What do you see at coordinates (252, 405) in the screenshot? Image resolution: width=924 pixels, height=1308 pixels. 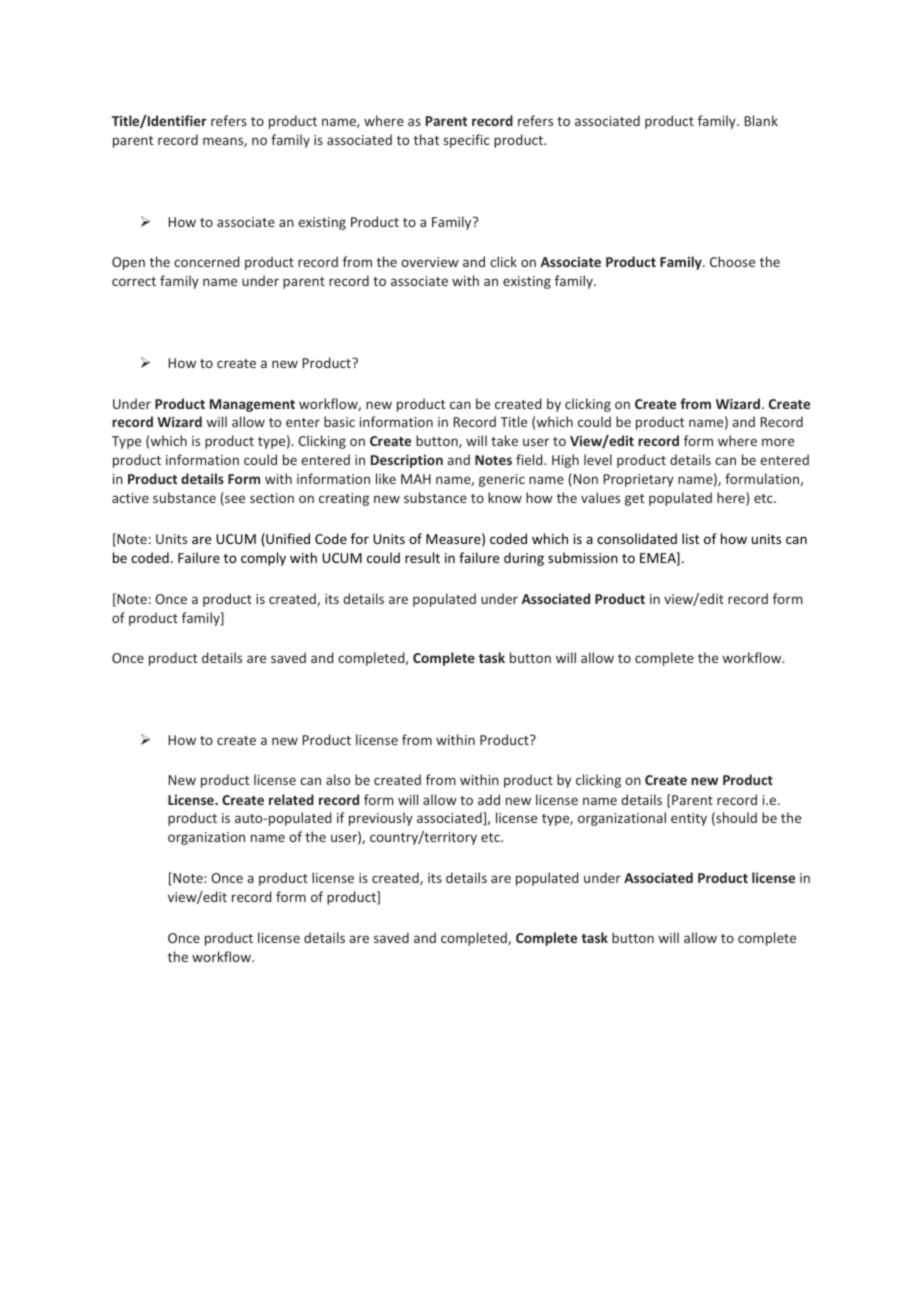 I see `Management` at bounding box center [252, 405].
